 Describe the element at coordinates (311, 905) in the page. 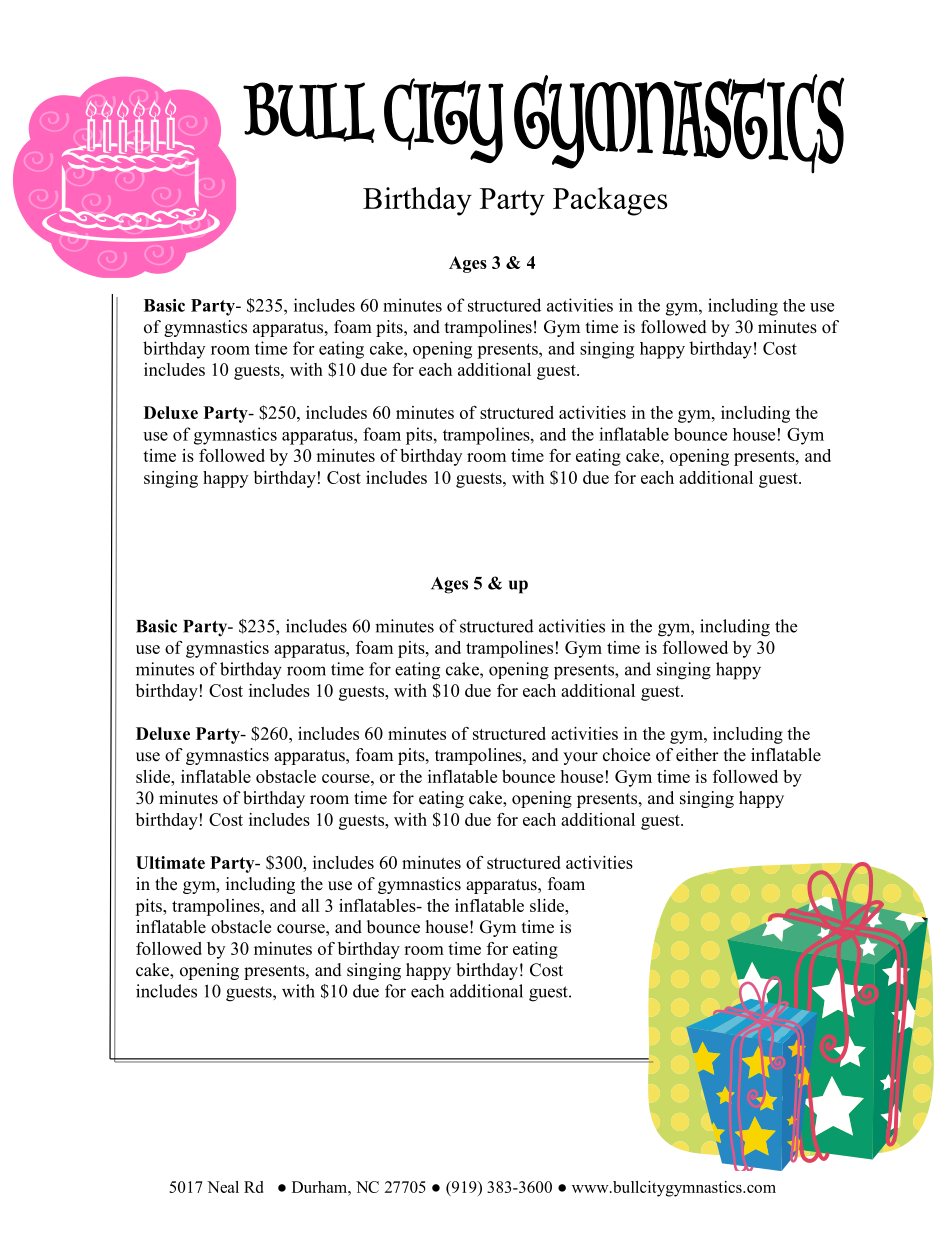

I see `all` at that location.
